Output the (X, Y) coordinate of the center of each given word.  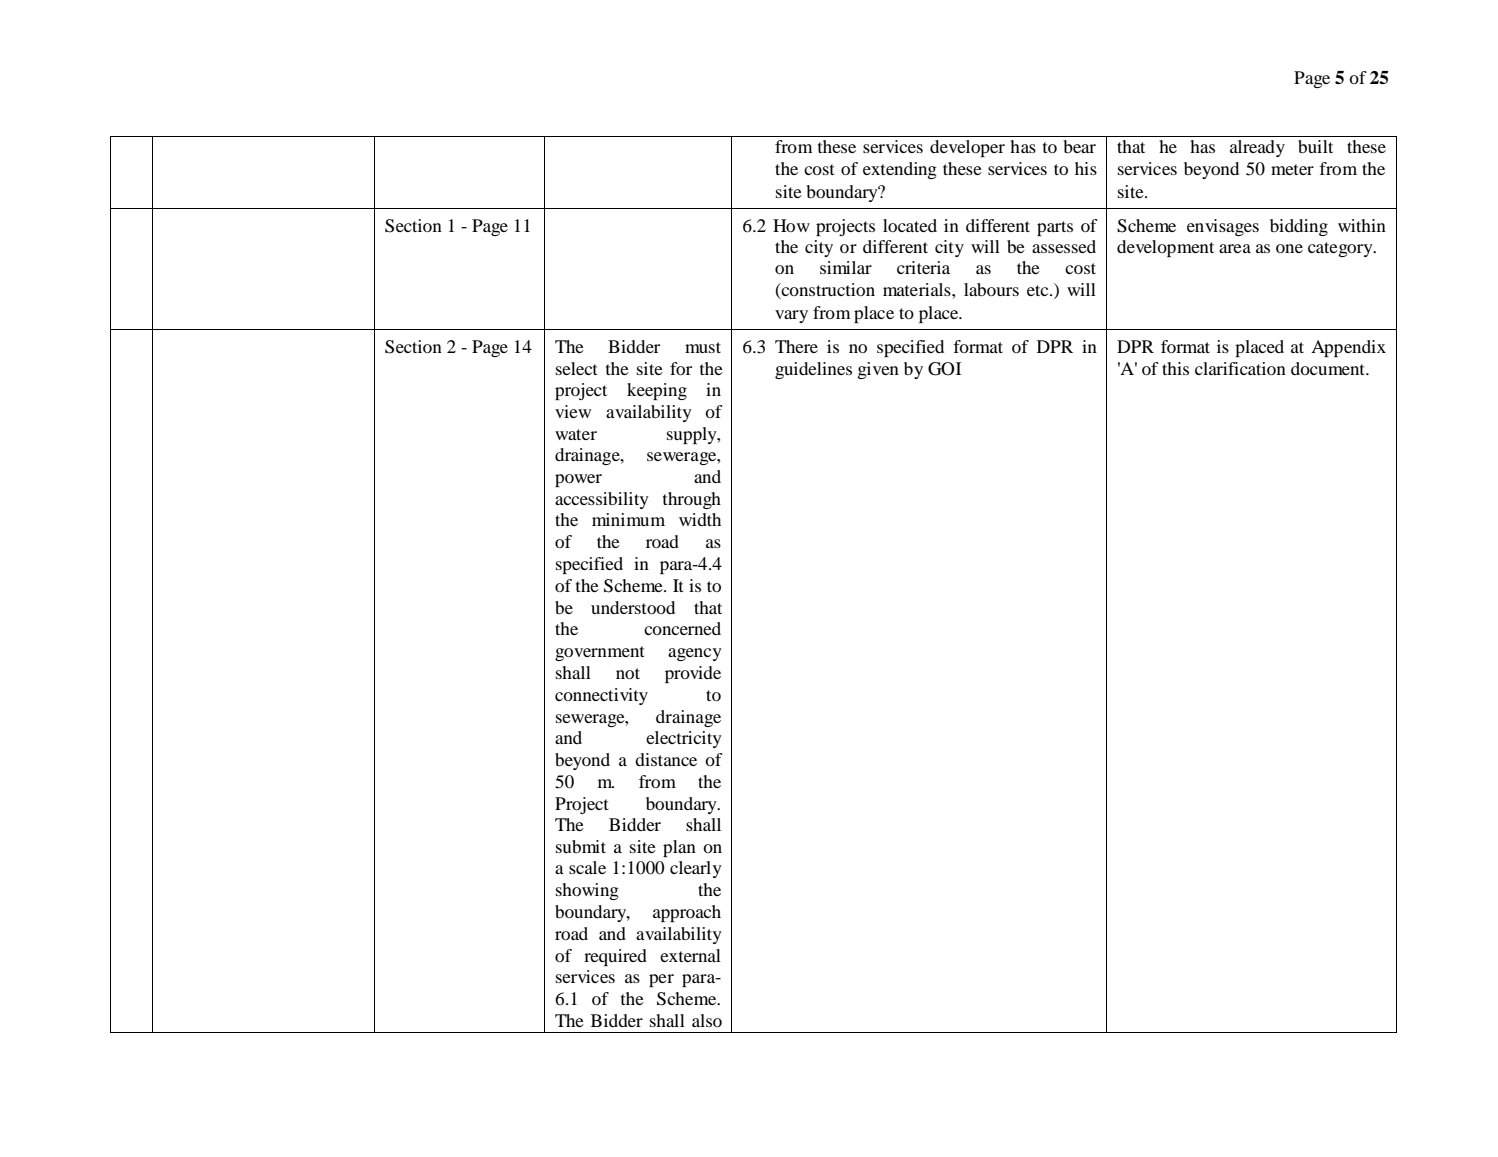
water (576, 434)
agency (695, 654)
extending (900, 170)
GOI (944, 369)
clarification (1240, 368)
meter (1292, 169)
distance (666, 759)
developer (967, 148)
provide (693, 674)
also (707, 1020)
